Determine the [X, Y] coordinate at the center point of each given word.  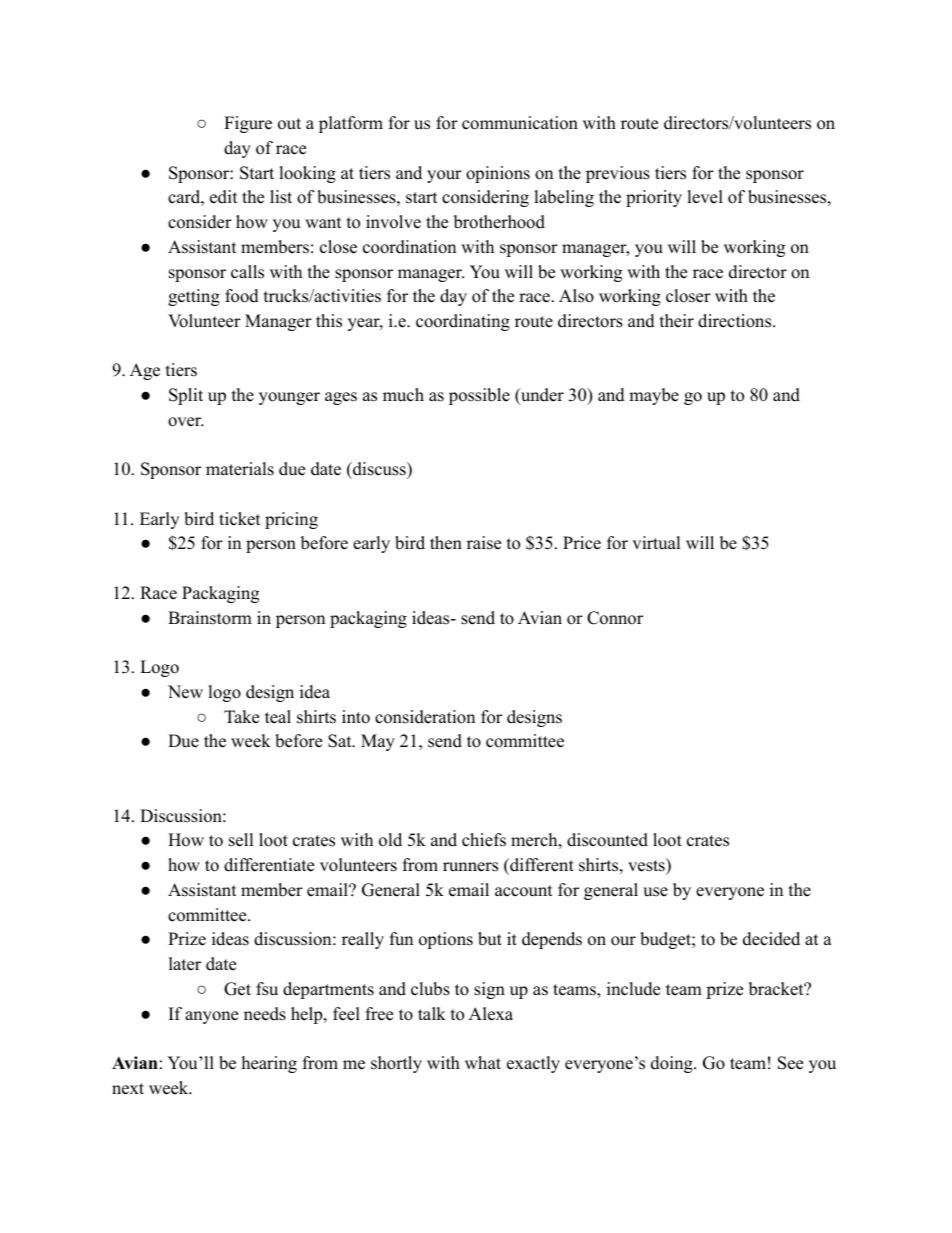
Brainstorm [210, 618]
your [444, 176]
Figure [248, 124]
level [705, 197]
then [446, 543]
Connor [615, 618]
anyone [211, 1017]
